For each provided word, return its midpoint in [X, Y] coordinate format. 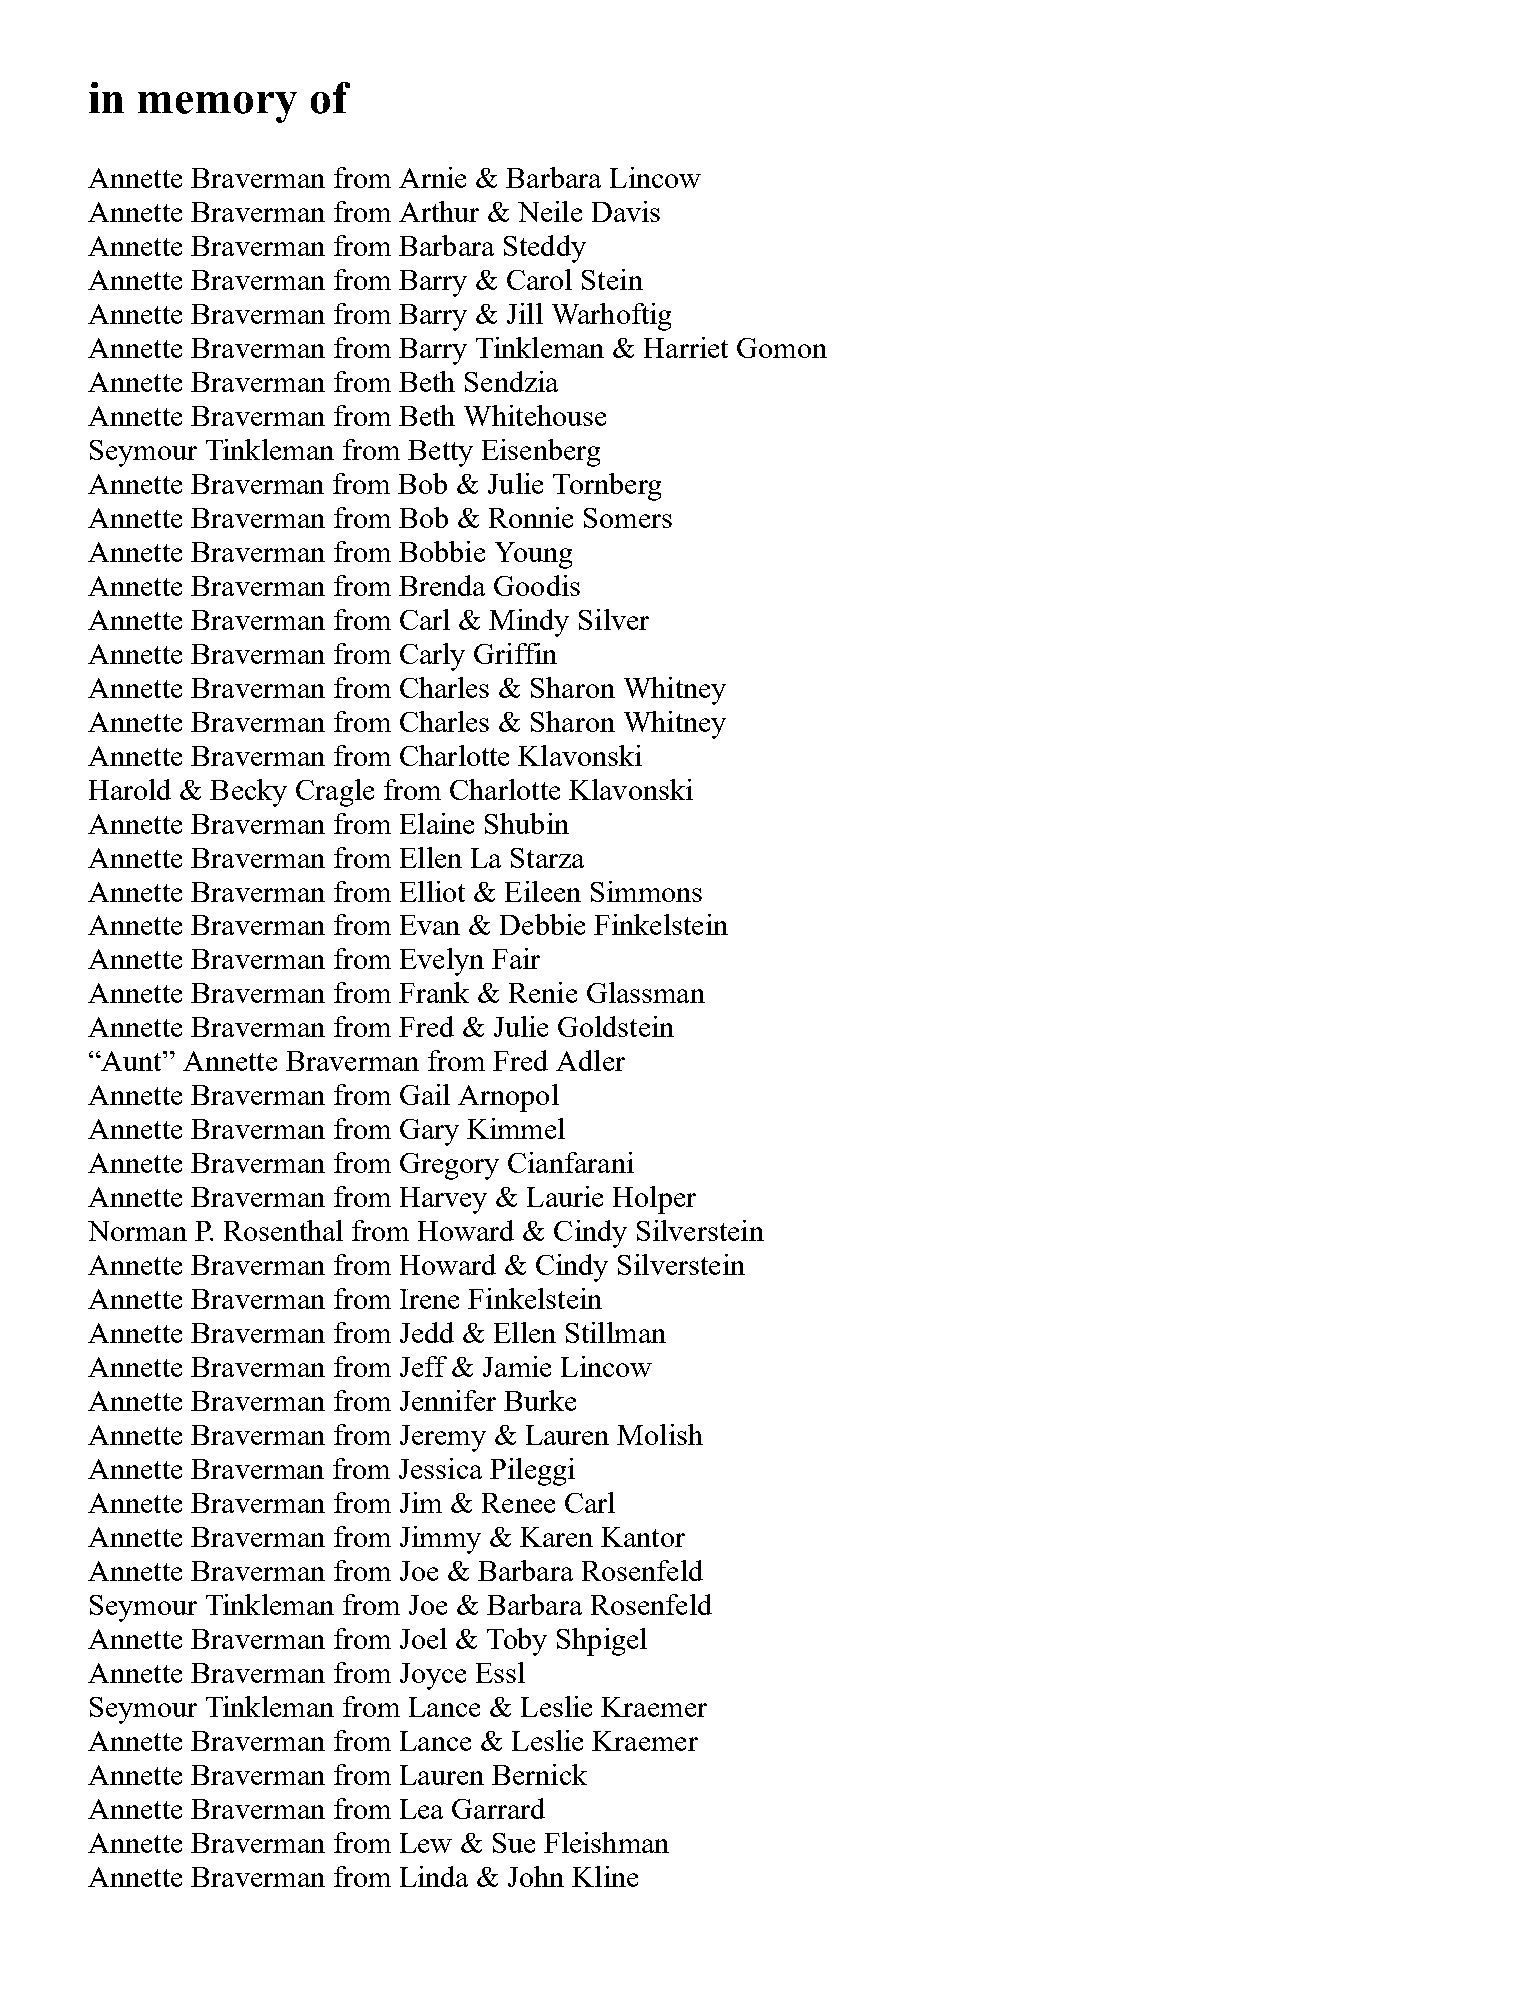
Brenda [442, 585]
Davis [626, 211]
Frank [434, 992]
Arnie [432, 177]
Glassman [646, 992]
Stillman [616, 1332]
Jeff [423, 1366]
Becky [248, 793]
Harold [130, 789]
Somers [628, 518]
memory [217, 107]
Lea [421, 1809]
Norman [137, 1231]
